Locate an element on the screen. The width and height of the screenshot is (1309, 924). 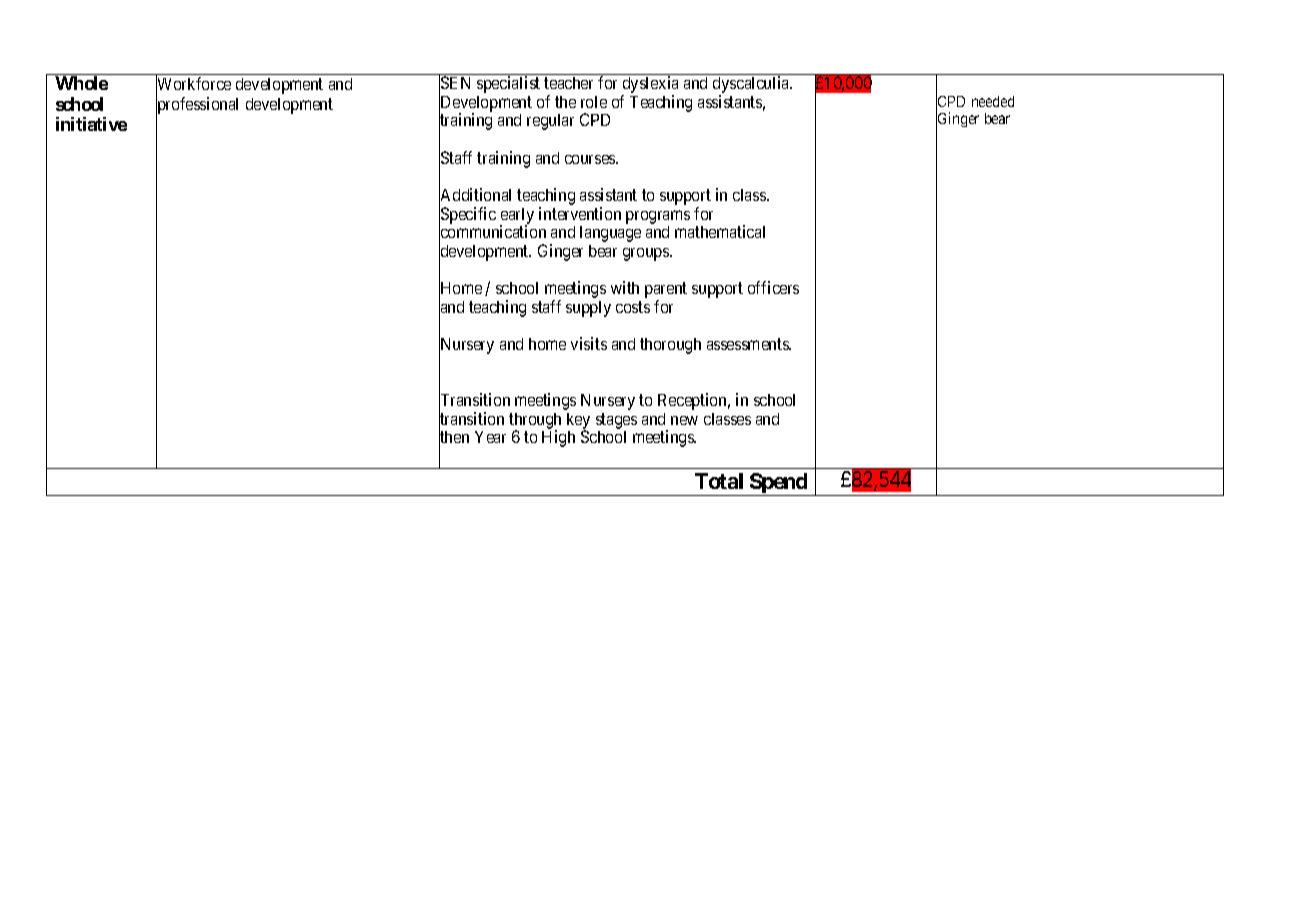
communication is located at coordinates (492, 233).
